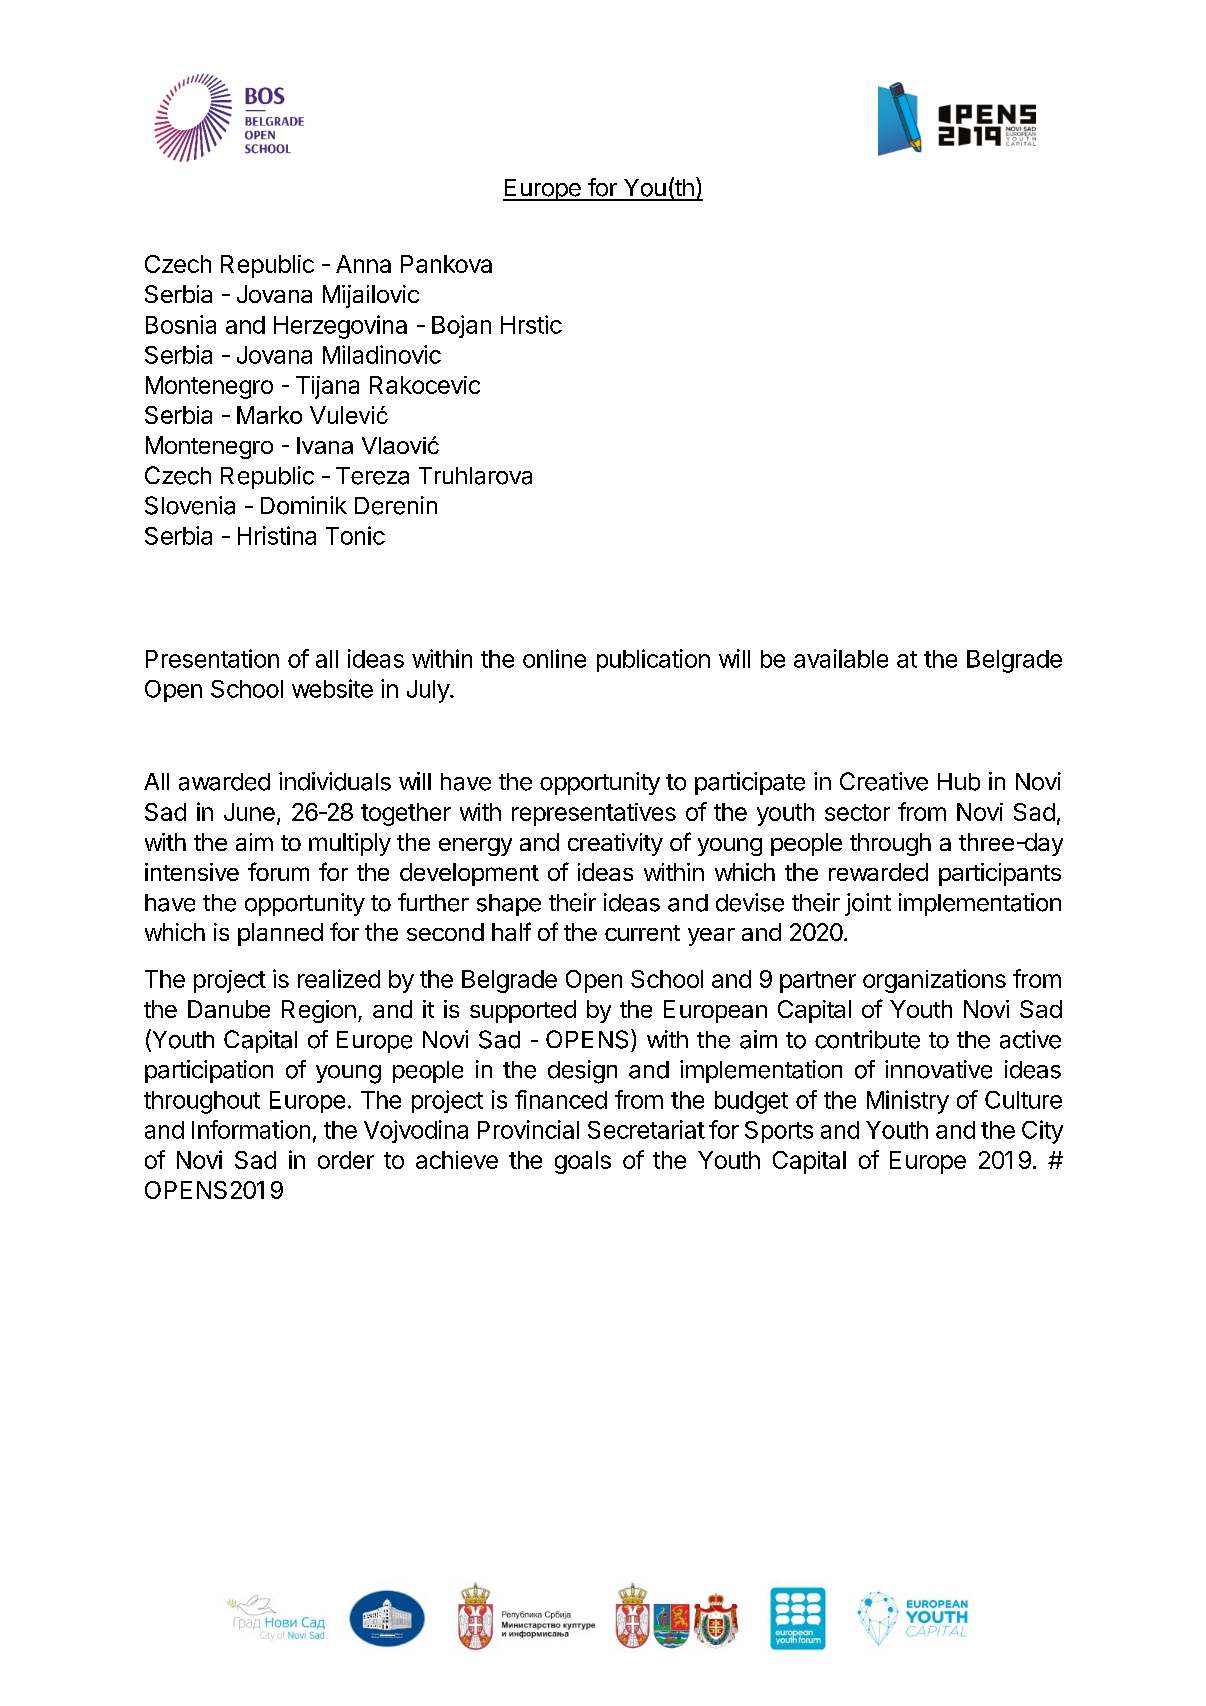 The width and height of the document is (1206, 1706). Describe the element at coordinates (653, 660) in the document. I see `publication` at that location.
